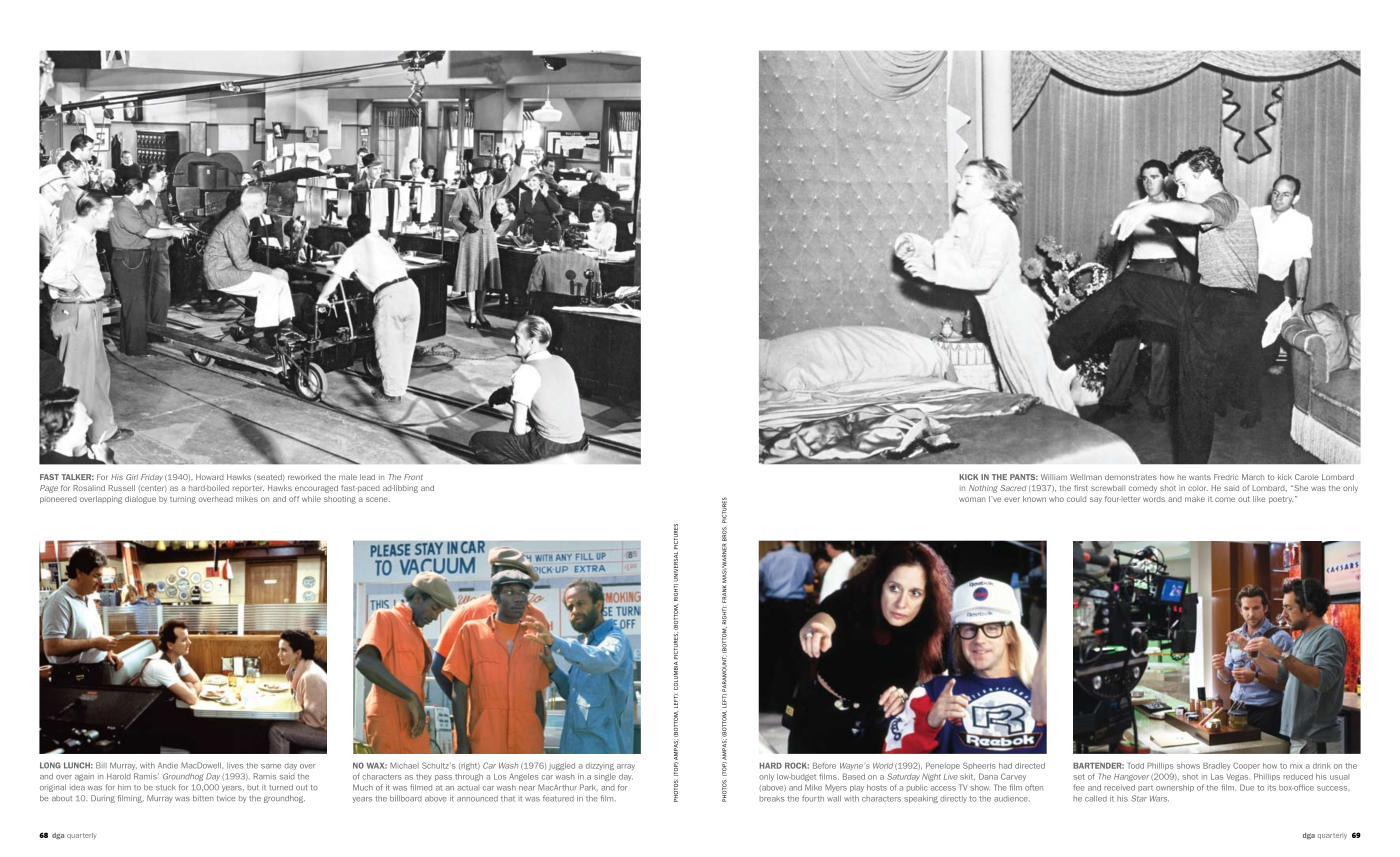 This screenshot has height=857, width=1400. Describe the element at coordinates (166, 787) in the screenshot. I see `stuck` at that location.
